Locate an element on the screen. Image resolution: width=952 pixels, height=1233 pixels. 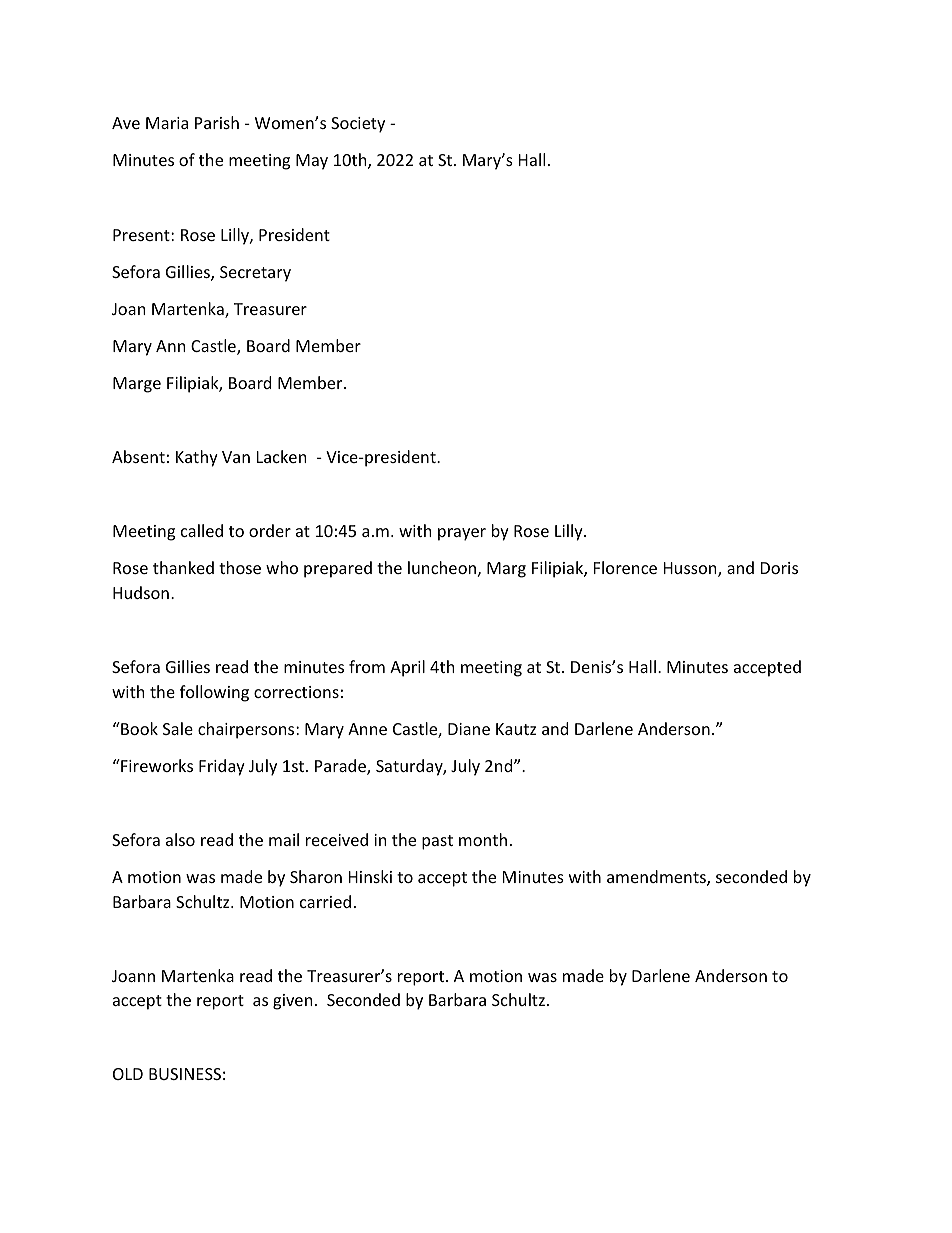
Florence is located at coordinates (625, 567).
